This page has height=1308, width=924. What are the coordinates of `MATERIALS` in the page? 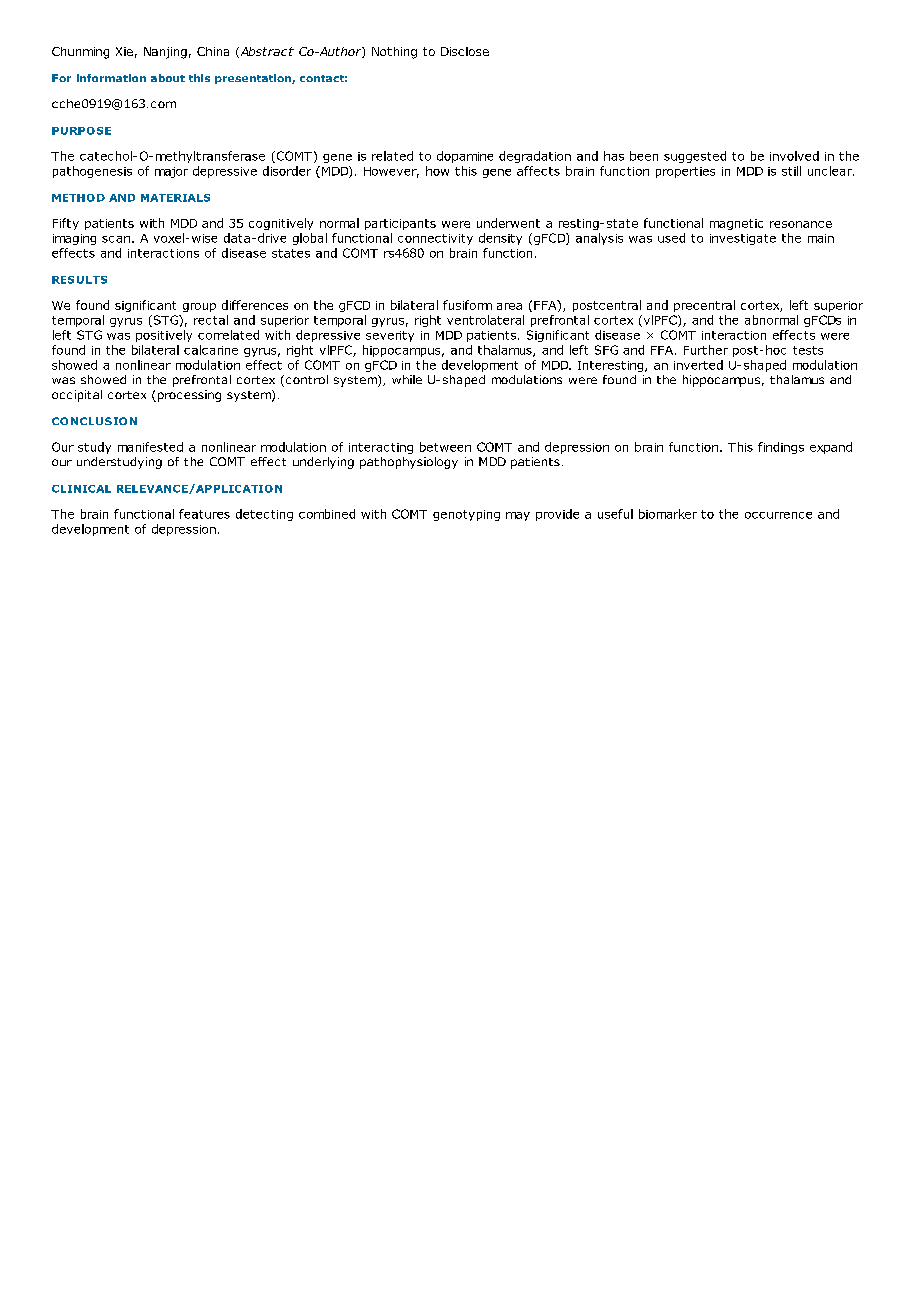 It's located at (175, 198).
